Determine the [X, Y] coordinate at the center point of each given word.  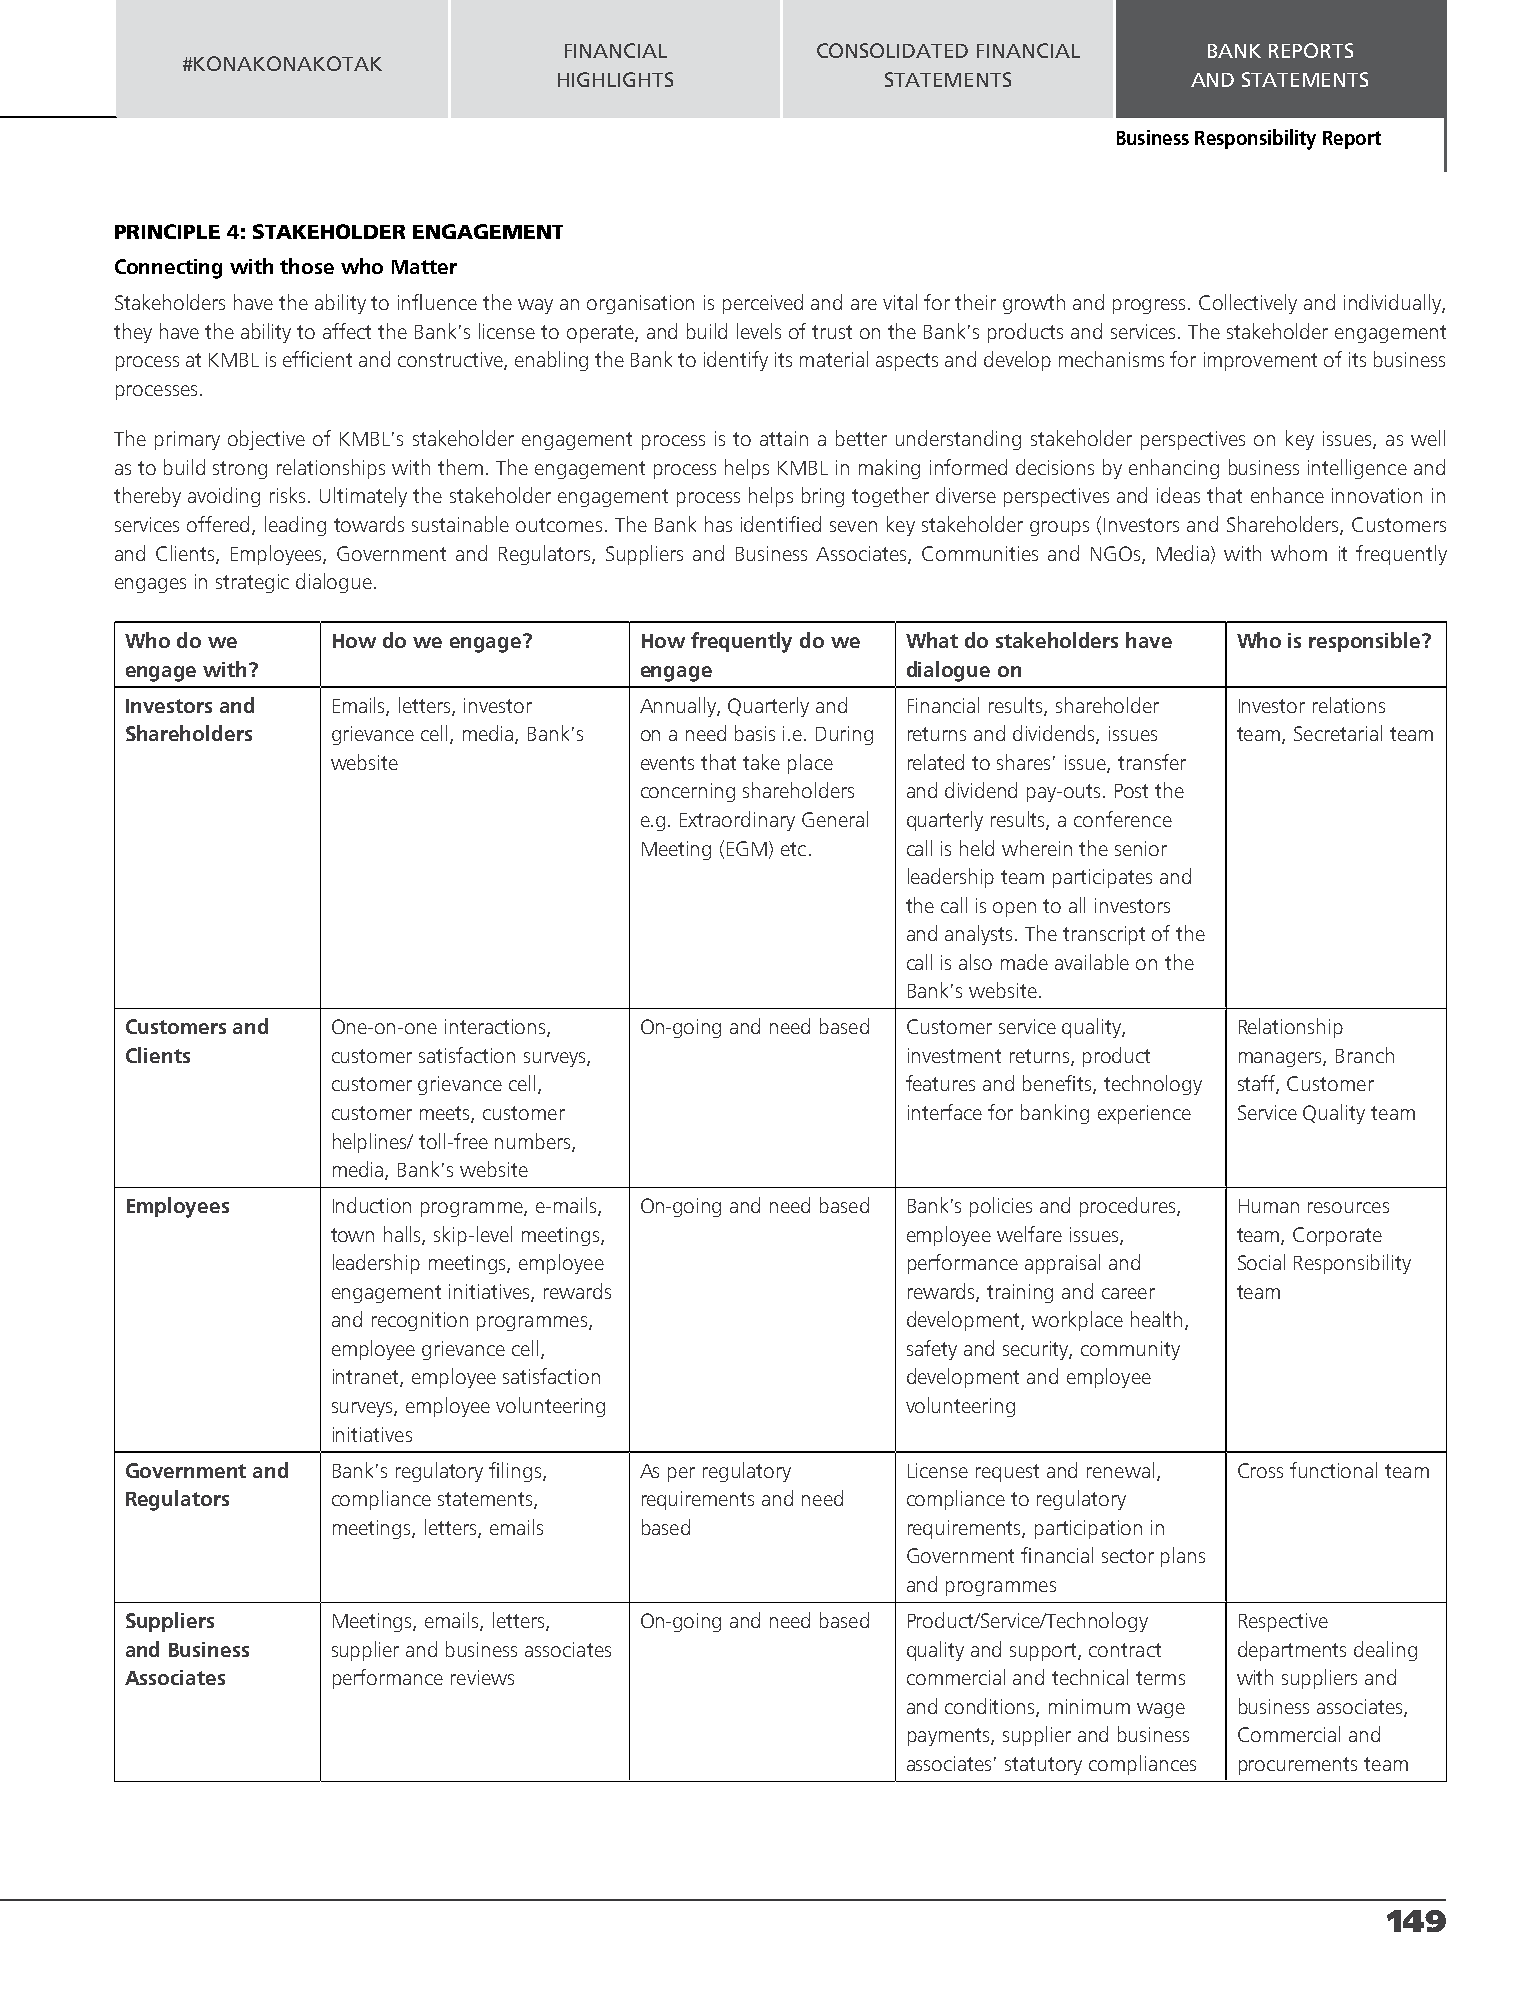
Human [1269, 1206]
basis [755, 733]
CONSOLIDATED [892, 50]
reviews [482, 1677]
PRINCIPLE [167, 231]
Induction [372, 1205]
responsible [1366, 642]
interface [945, 1112]
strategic [252, 583]
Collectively [1248, 304]
